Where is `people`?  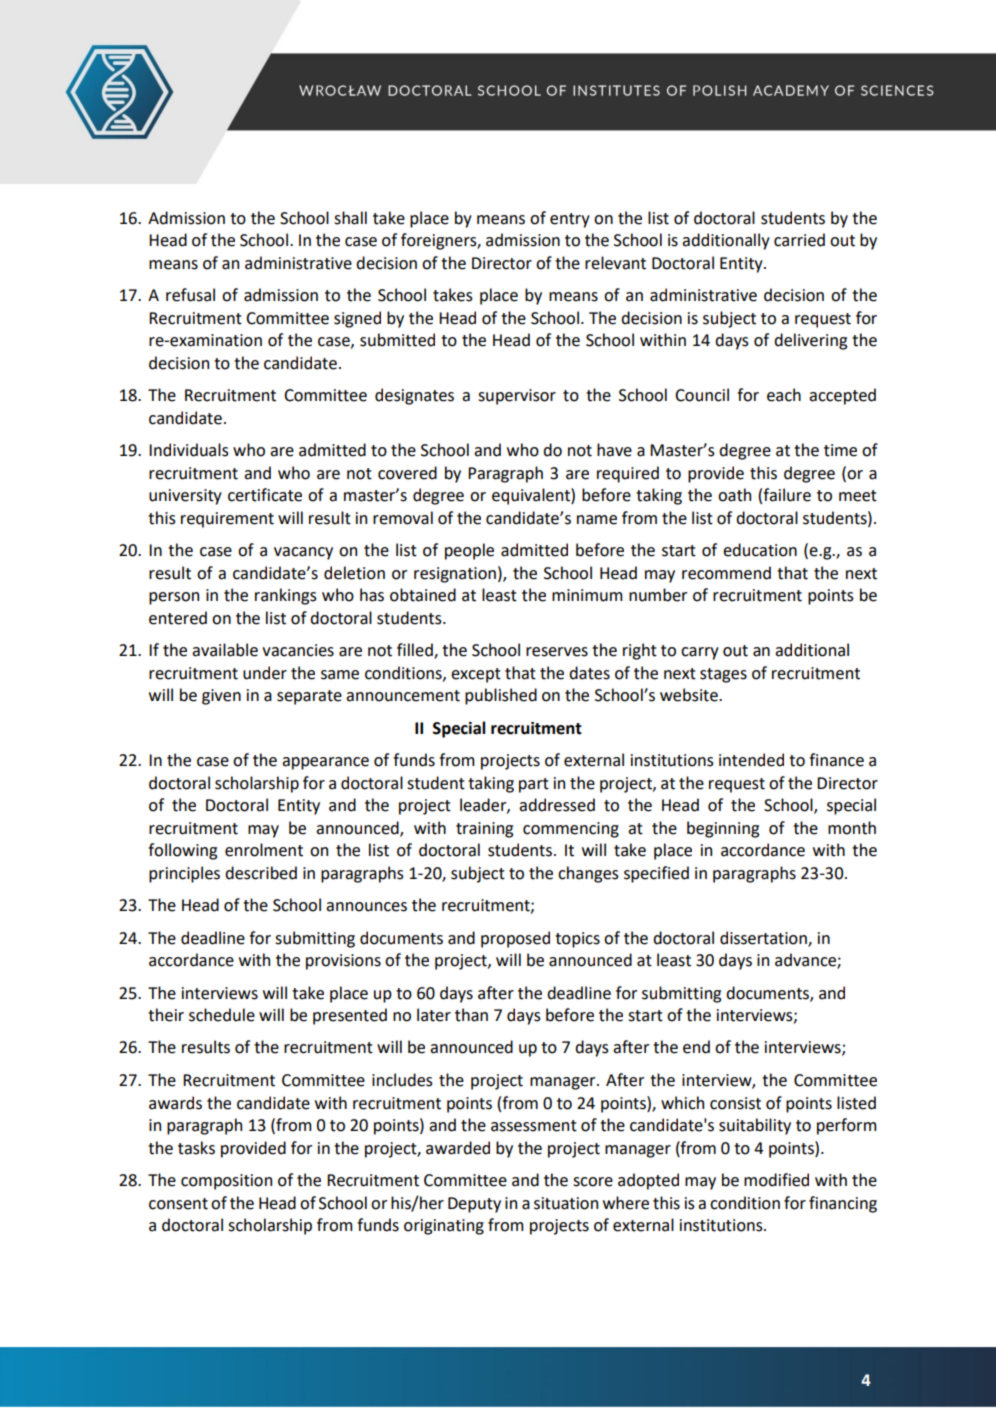
people is located at coordinates (469, 551).
